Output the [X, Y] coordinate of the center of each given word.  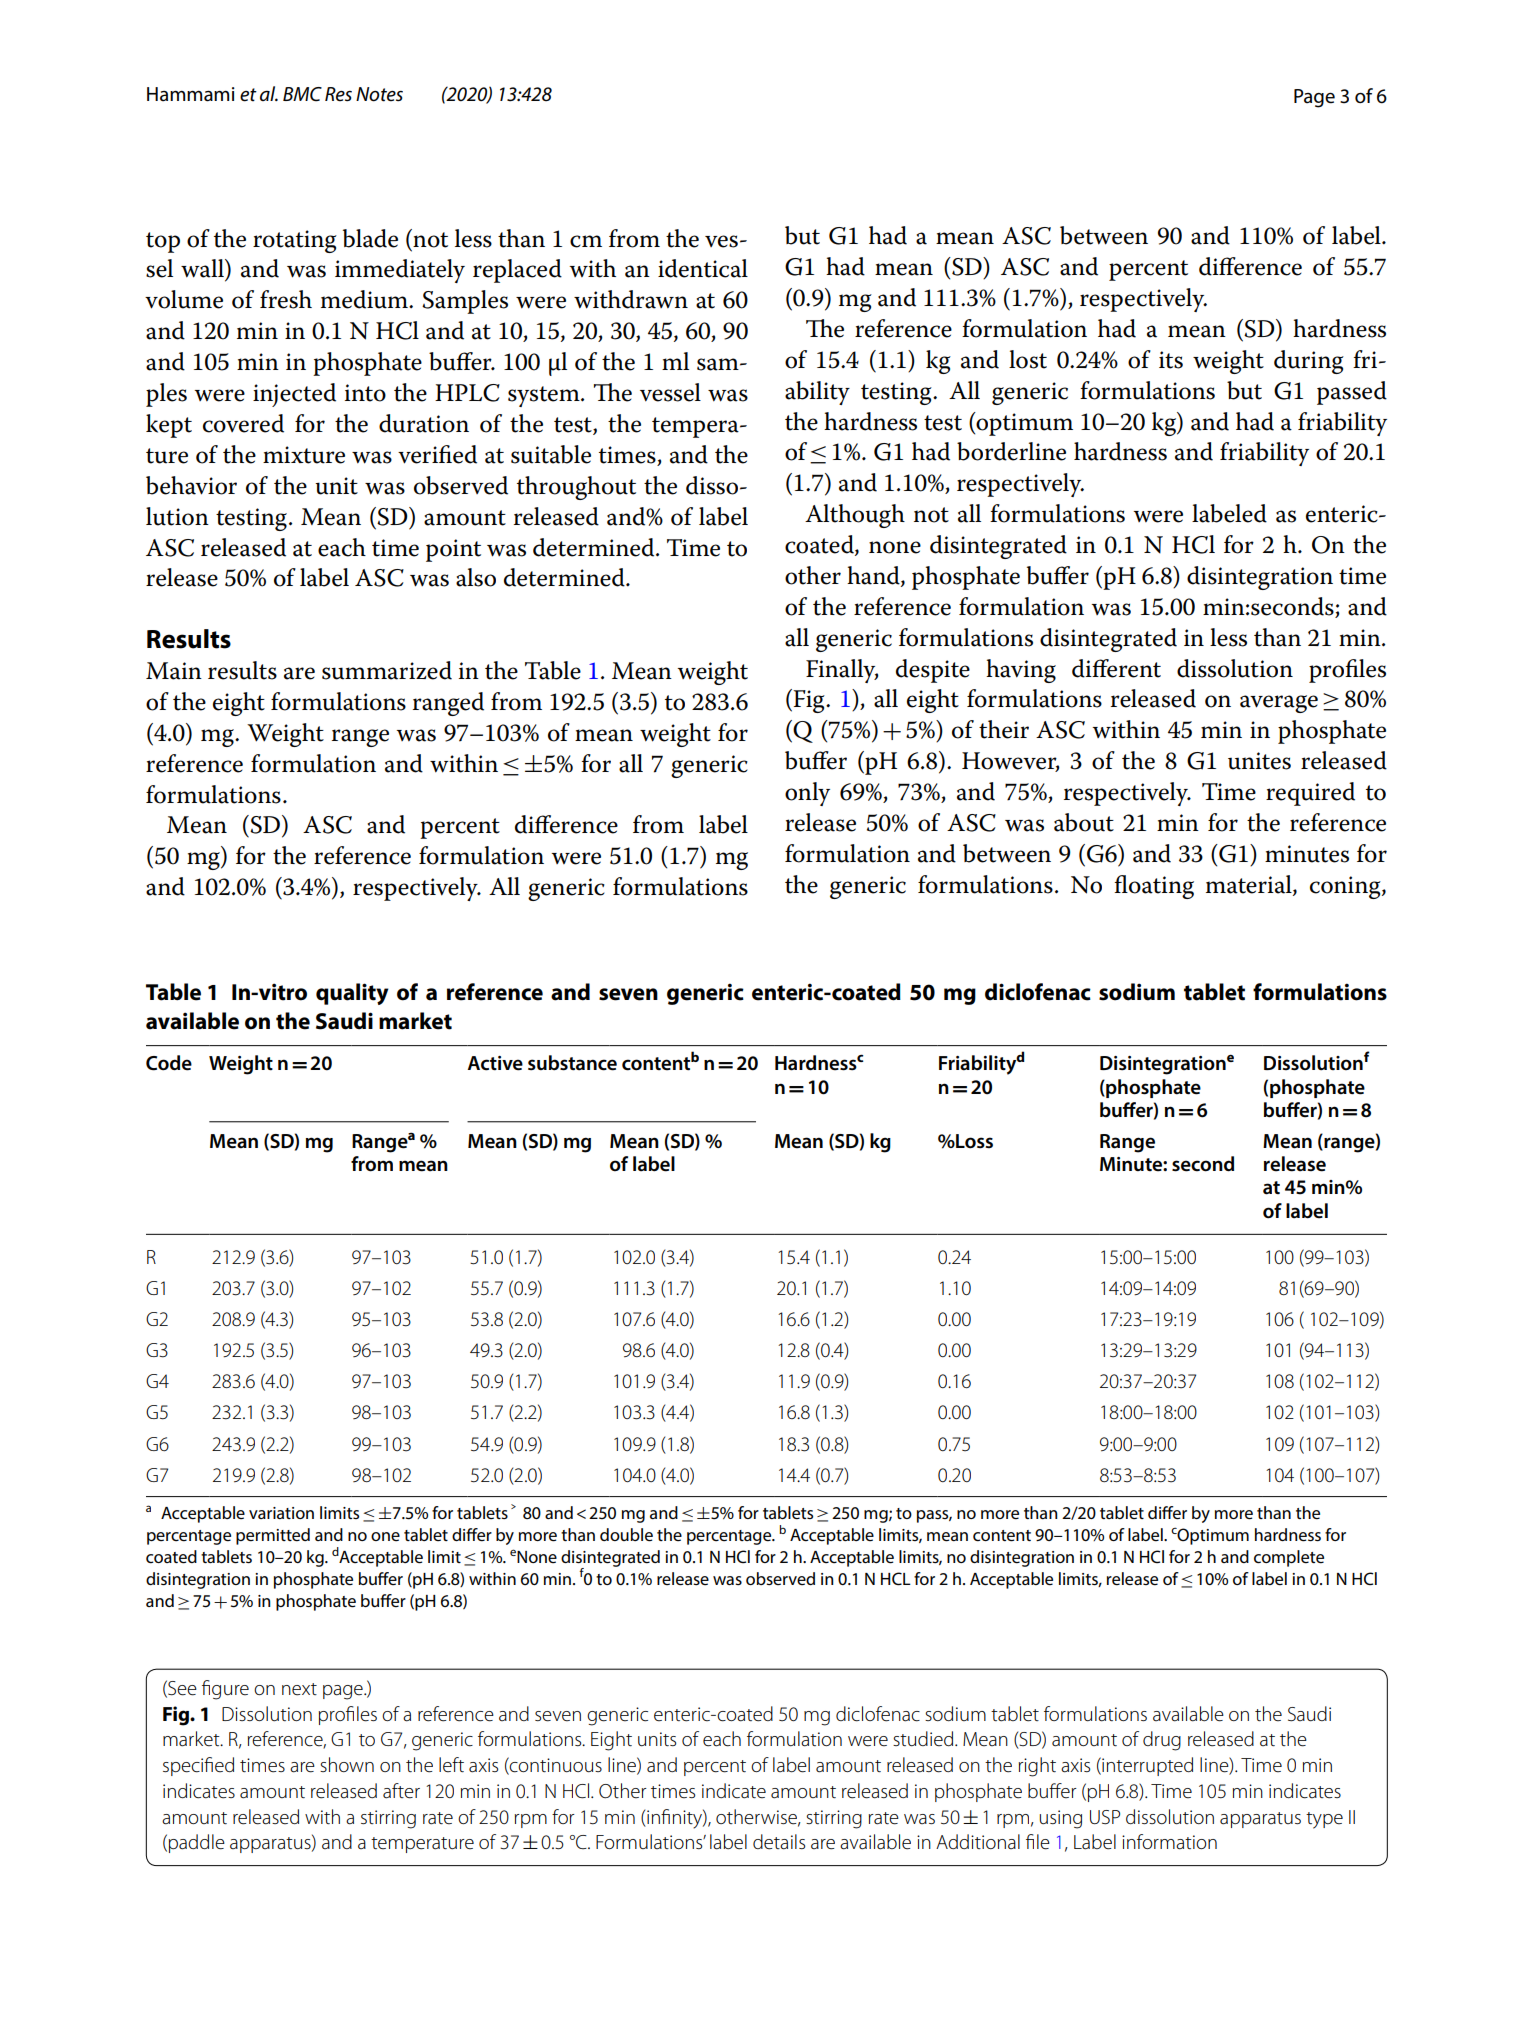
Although [855, 516]
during [1309, 362]
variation [281, 1513]
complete [1289, 1558]
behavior [191, 485]
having [1021, 671]
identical [703, 268]
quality [352, 994]
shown [347, 1764]
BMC [302, 94]
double [626, 1535]
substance [572, 1063]
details [779, 1842]
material [1250, 885]
